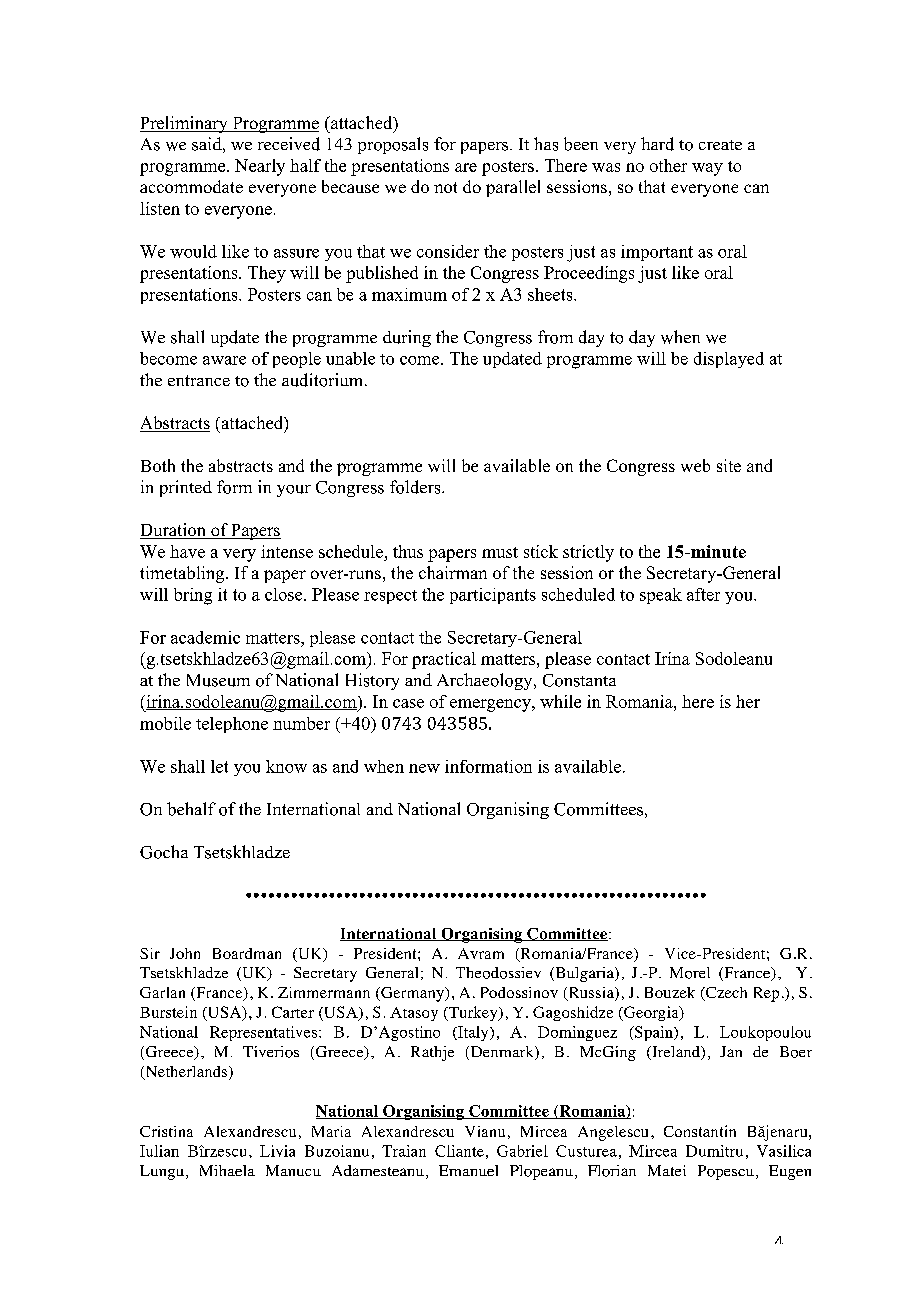 This document has height=1308, width=924. Describe the element at coordinates (227, 1170) in the document. I see `Mihaela` at that location.
